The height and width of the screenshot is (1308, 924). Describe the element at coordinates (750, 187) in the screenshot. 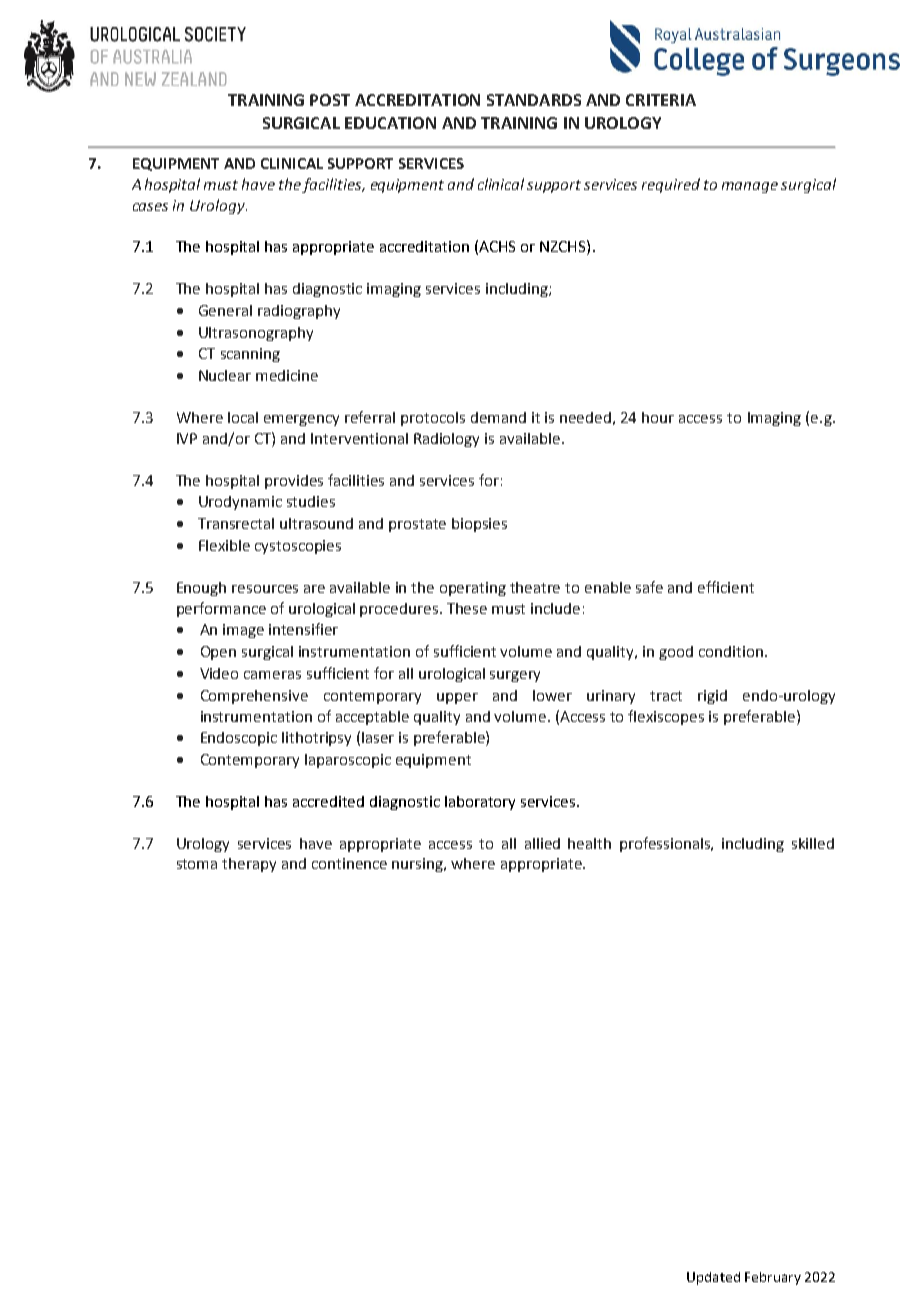

I see `manage` at that location.
